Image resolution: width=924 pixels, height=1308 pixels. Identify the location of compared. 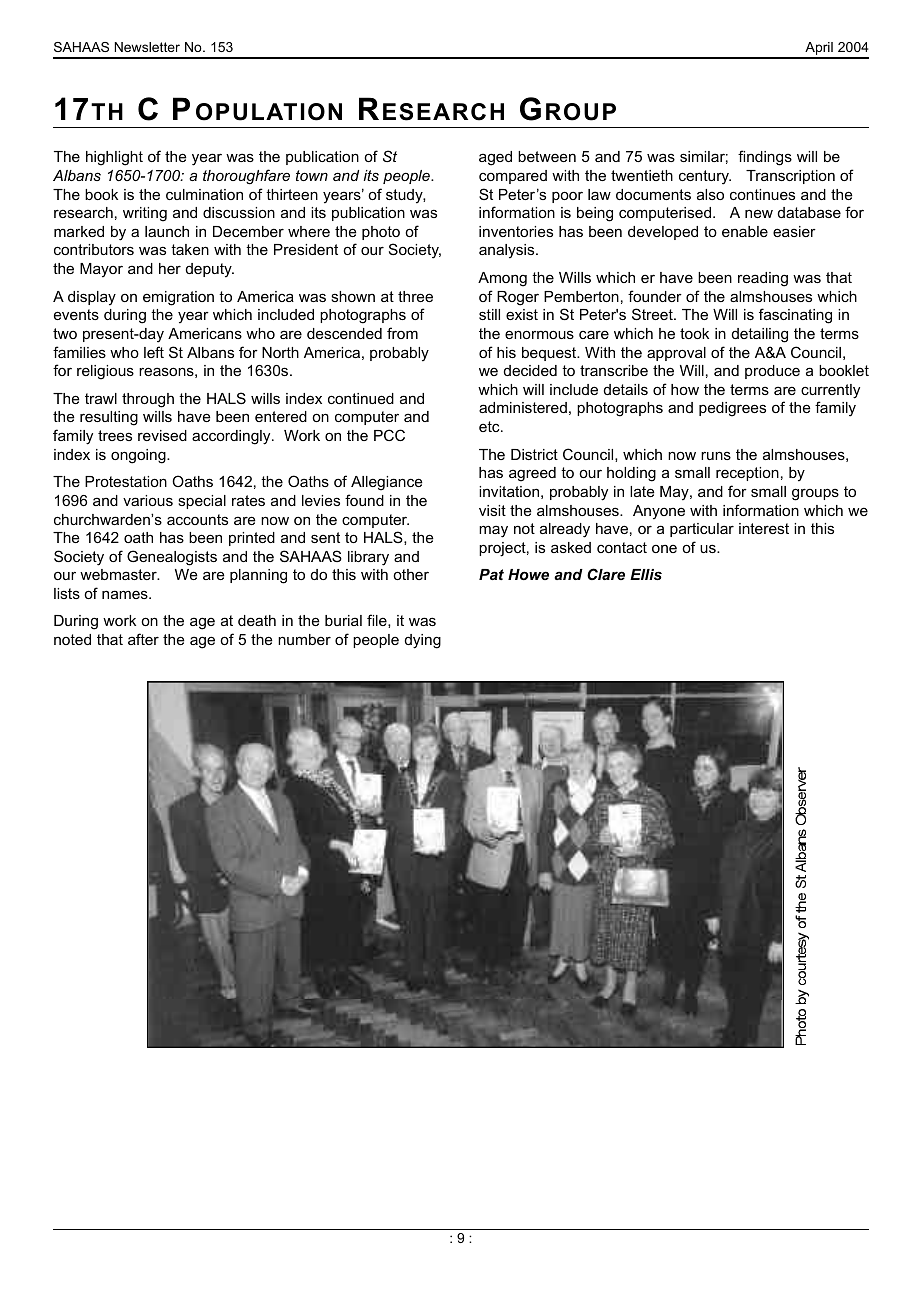
(513, 177).
